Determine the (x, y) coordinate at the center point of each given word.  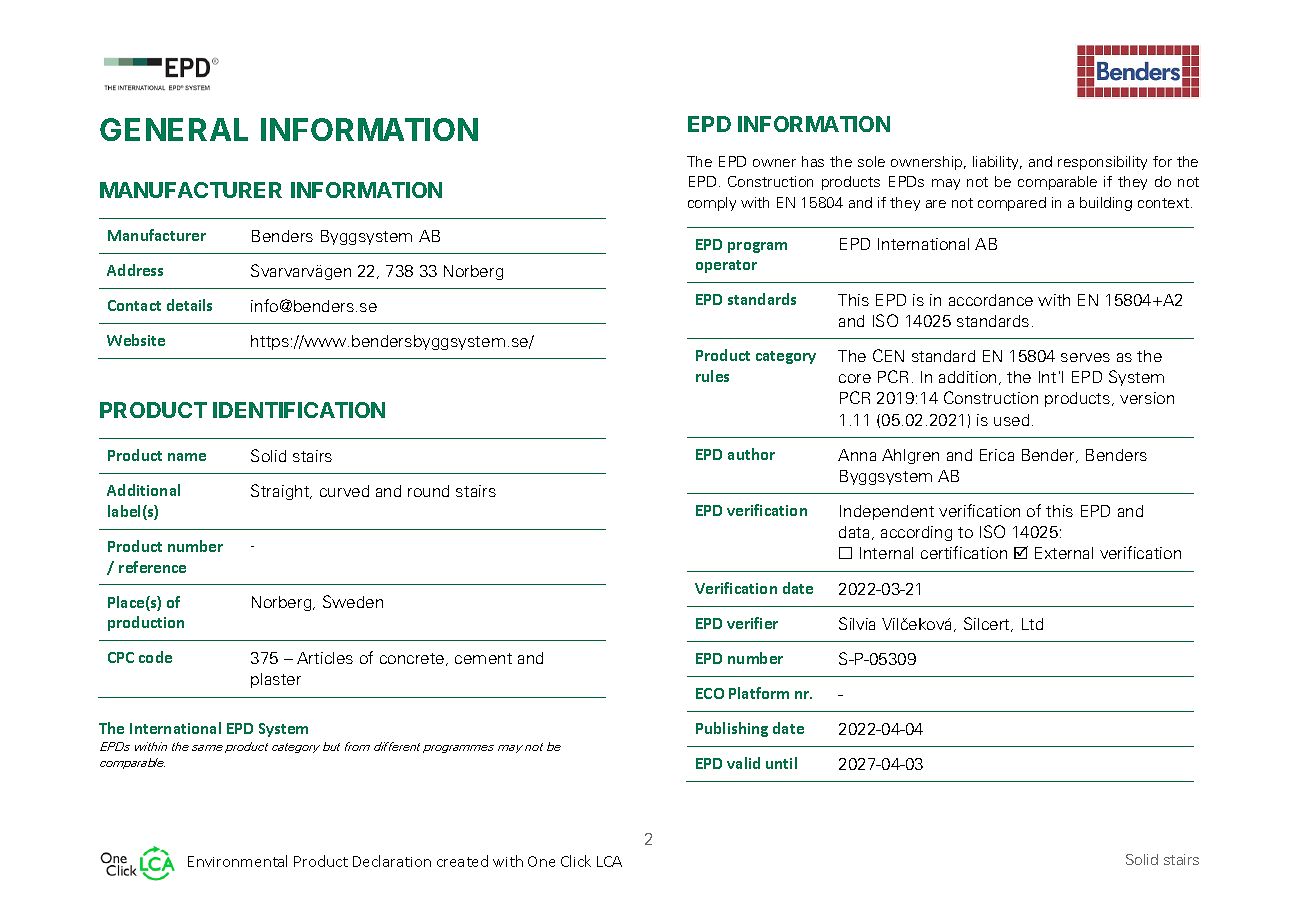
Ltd (1032, 624)
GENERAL (174, 129)
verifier (752, 623)
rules (712, 376)
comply (712, 204)
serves (1085, 357)
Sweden (353, 601)
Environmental (237, 861)
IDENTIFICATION (299, 410)
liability (997, 163)
